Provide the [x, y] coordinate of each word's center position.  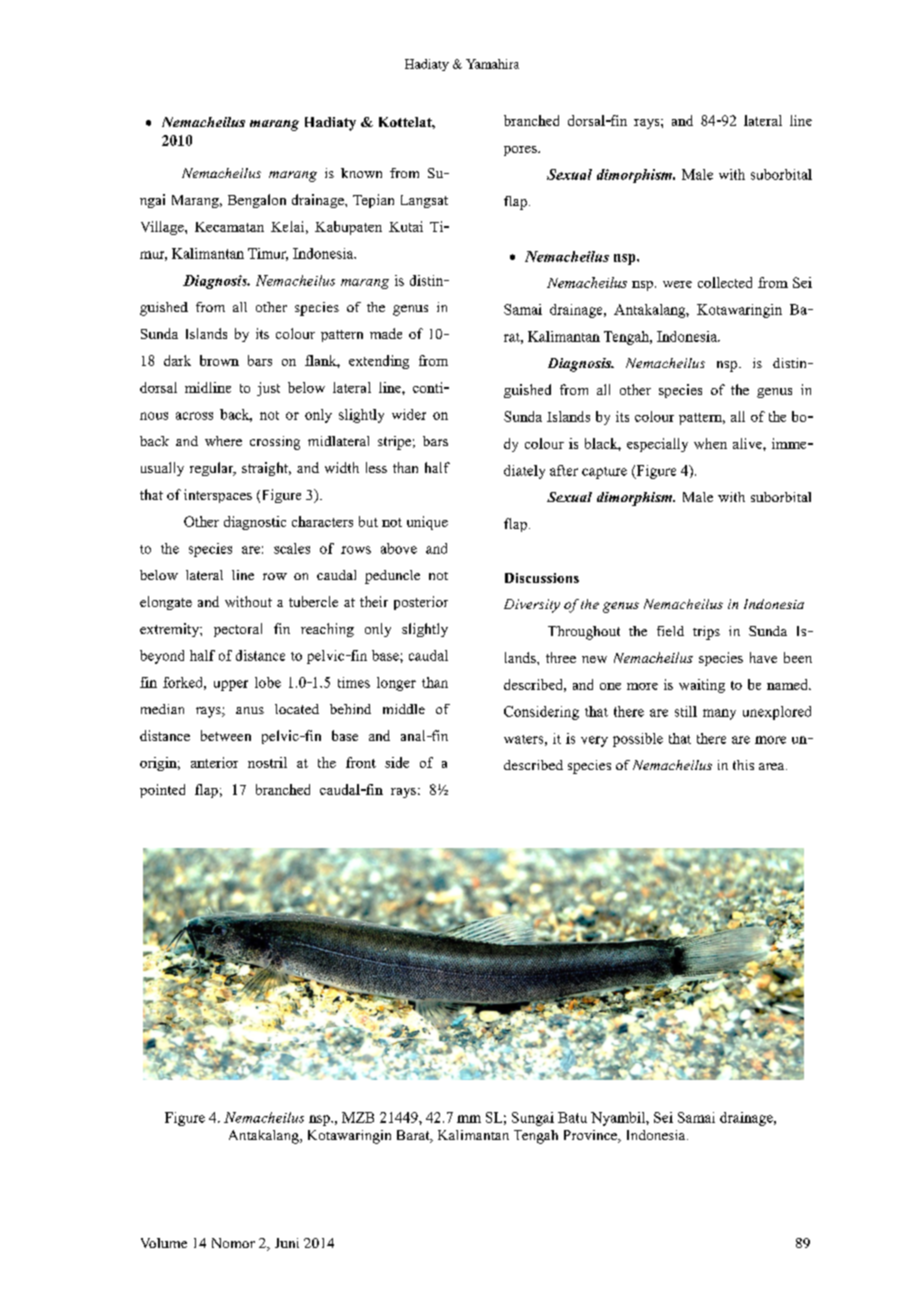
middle [404, 709]
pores [521, 151]
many [719, 714]
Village [163, 228]
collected [725, 282]
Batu [572, 1117]
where [223, 441]
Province [591, 1136]
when [710, 443]
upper [231, 685]
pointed [162, 791]
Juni [287, 1243]
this [743, 765]
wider [409, 414]
